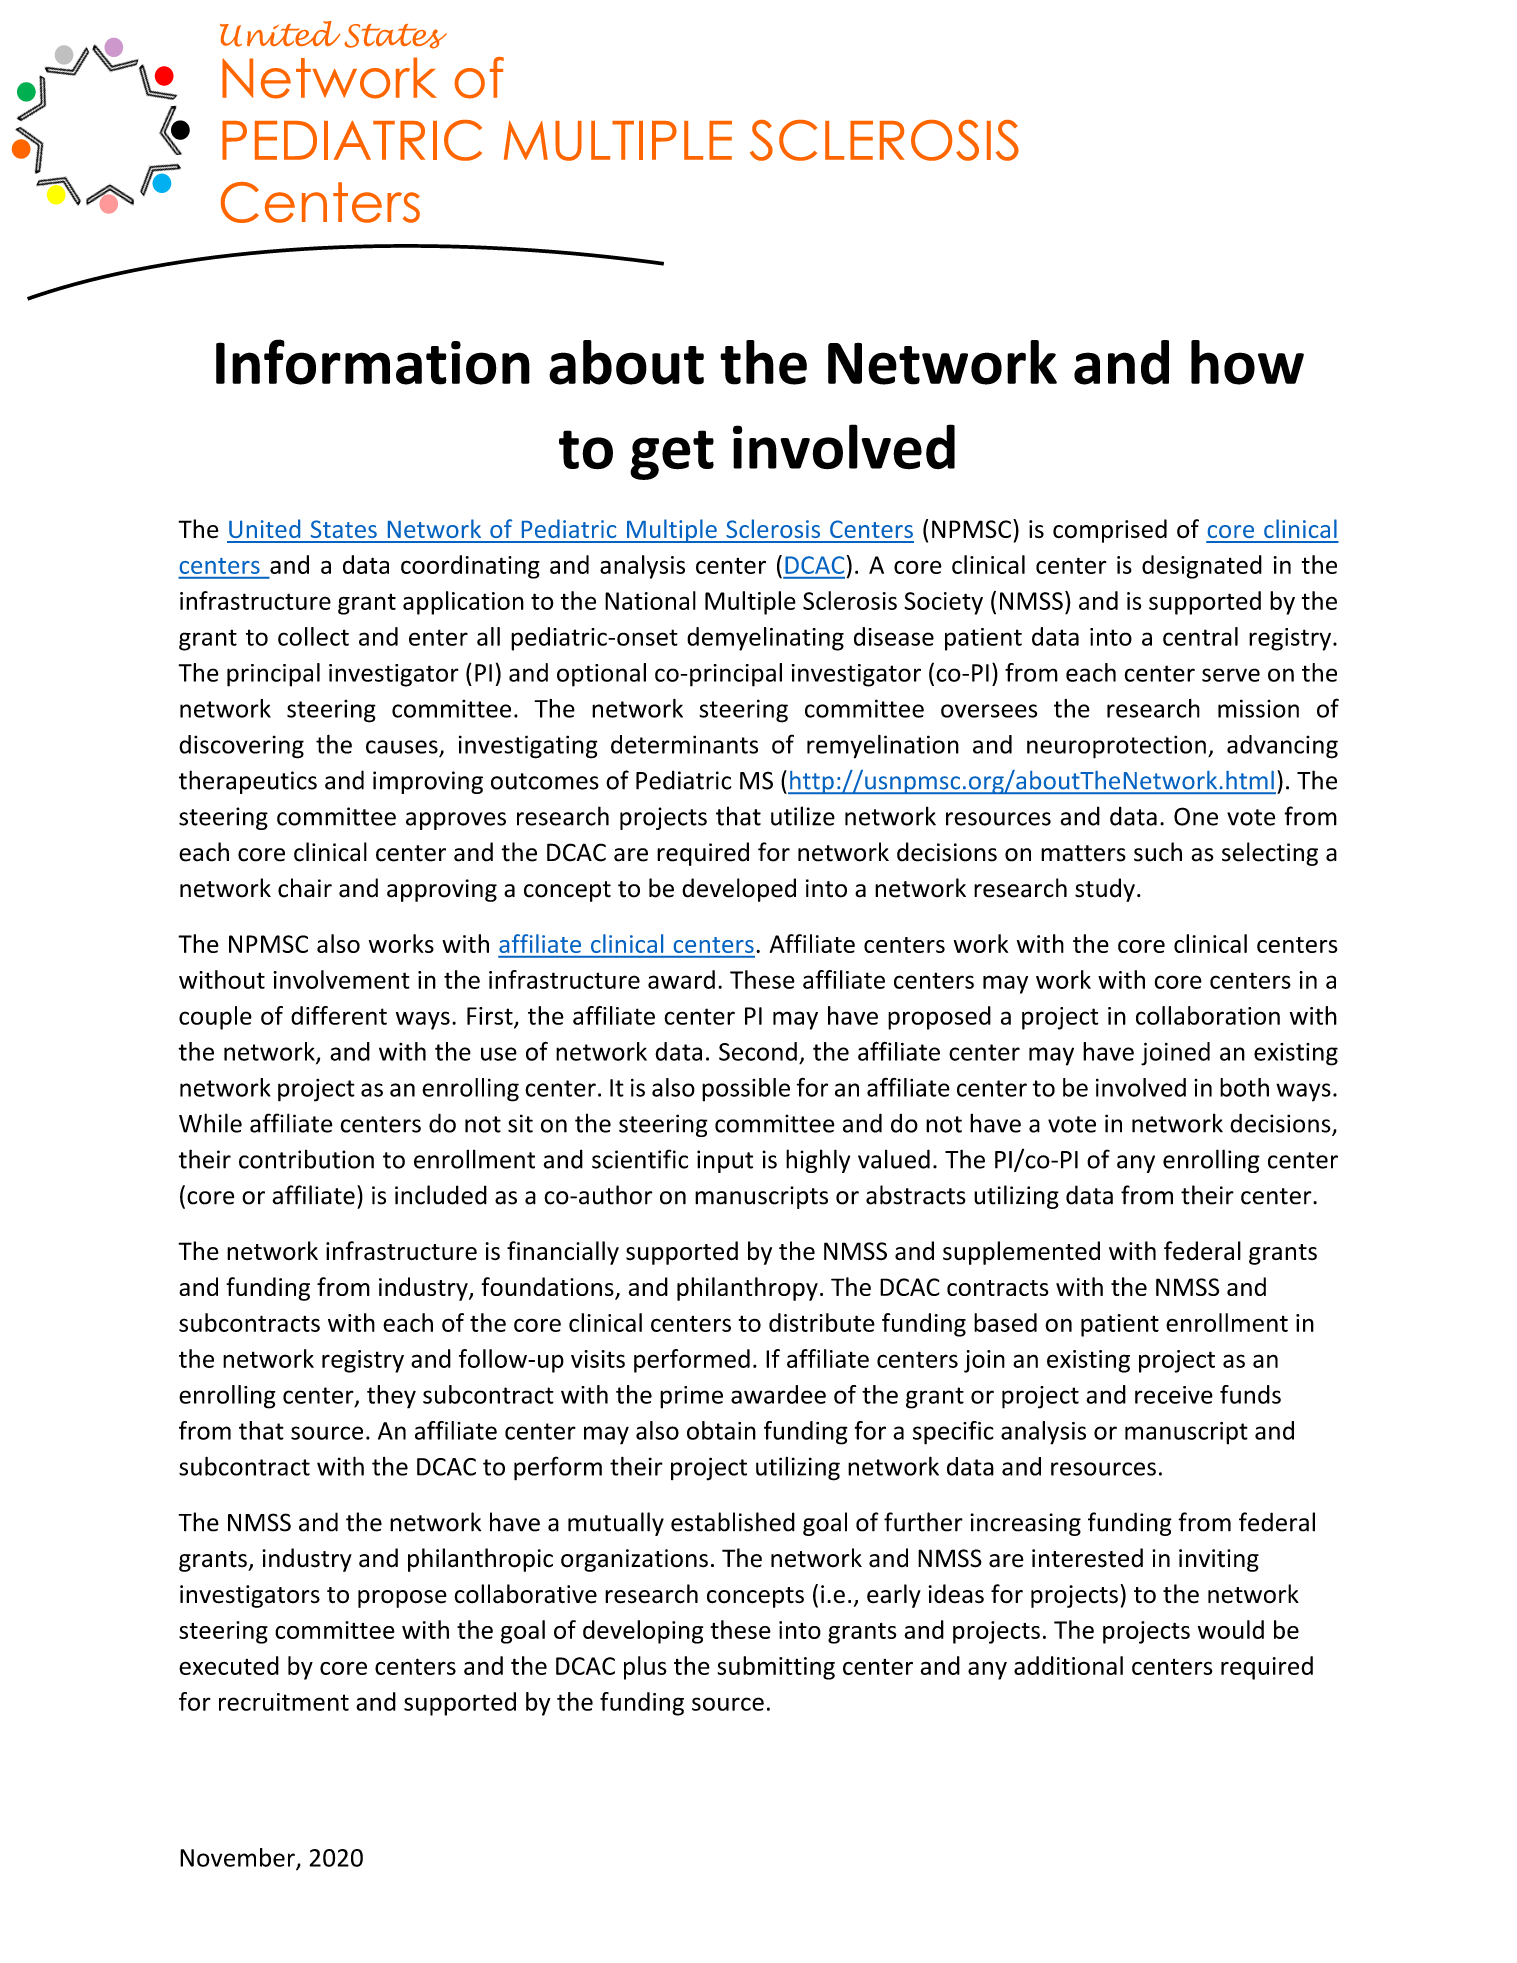  I want to click on get, so click(672, 455).
